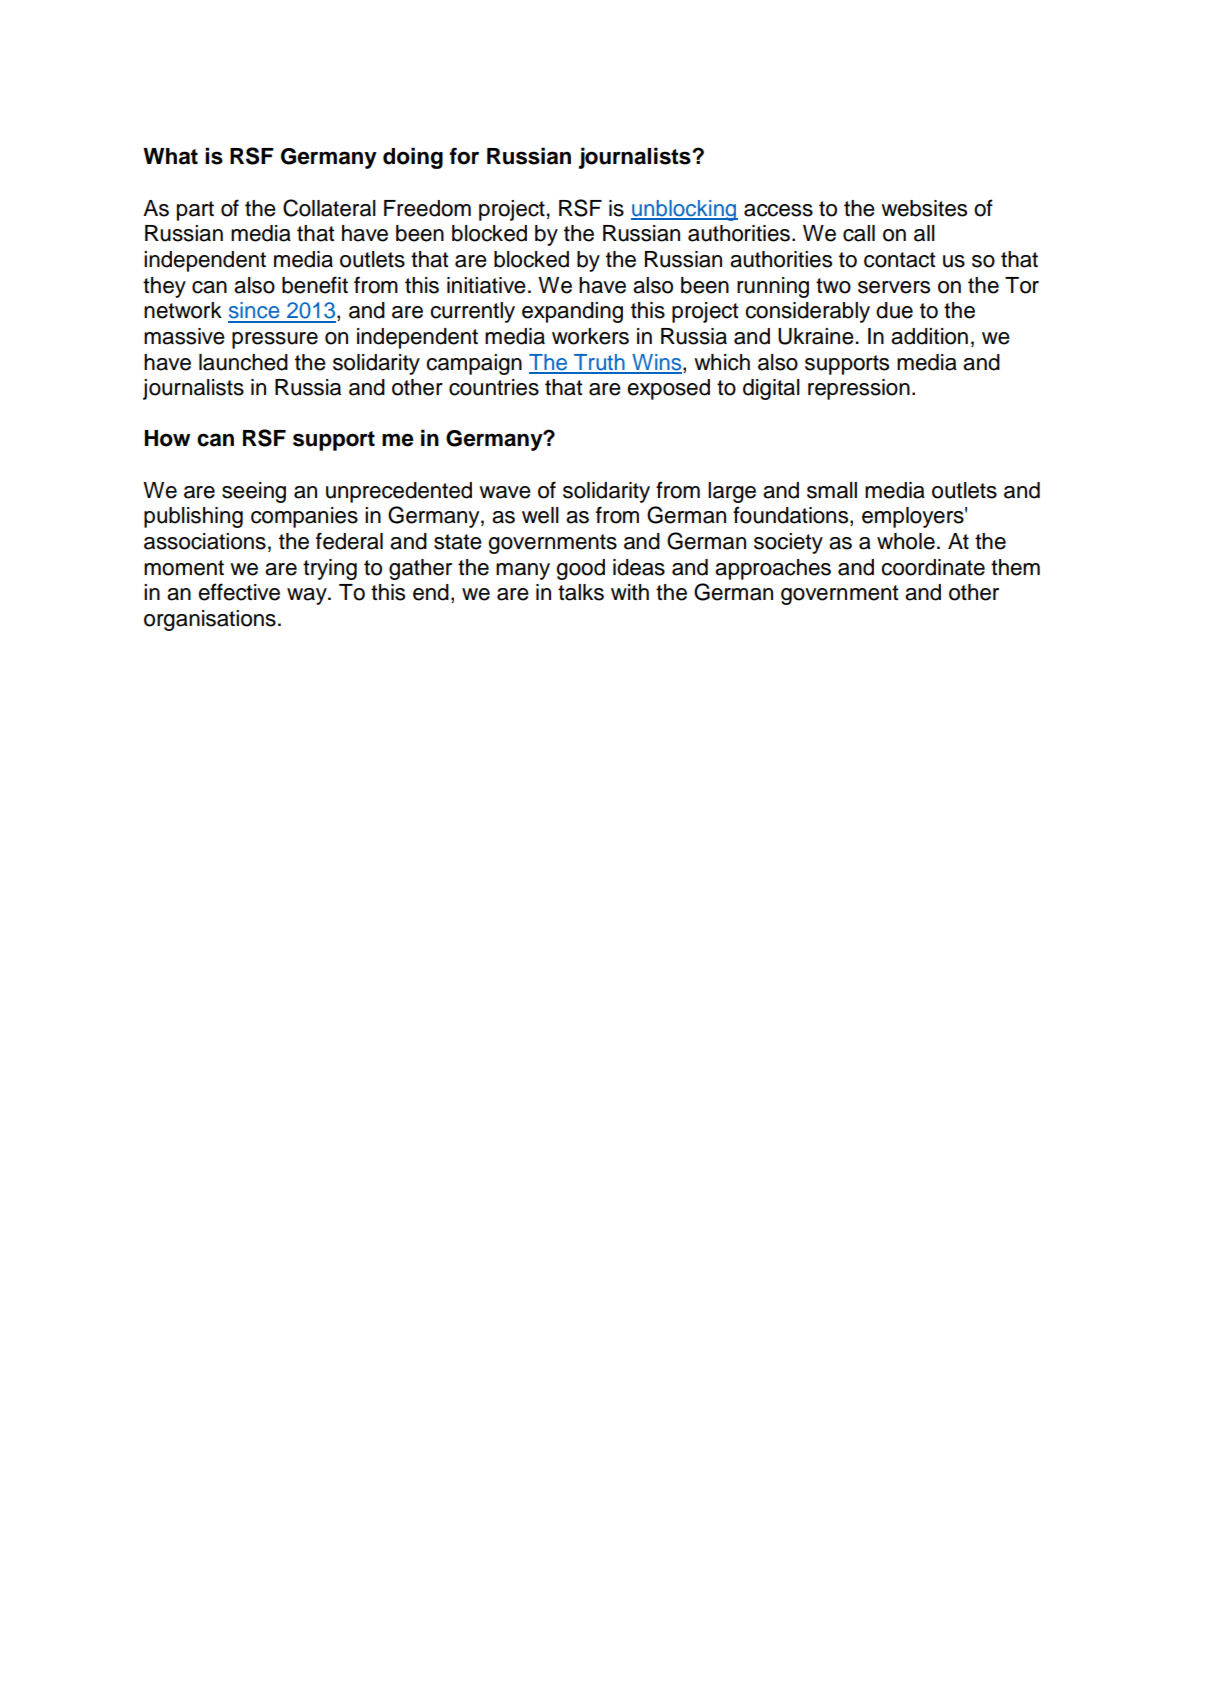  What do you see at coordinates (170, 156) in the screenshot?
I see `What` at bounding box center [170, 156].
